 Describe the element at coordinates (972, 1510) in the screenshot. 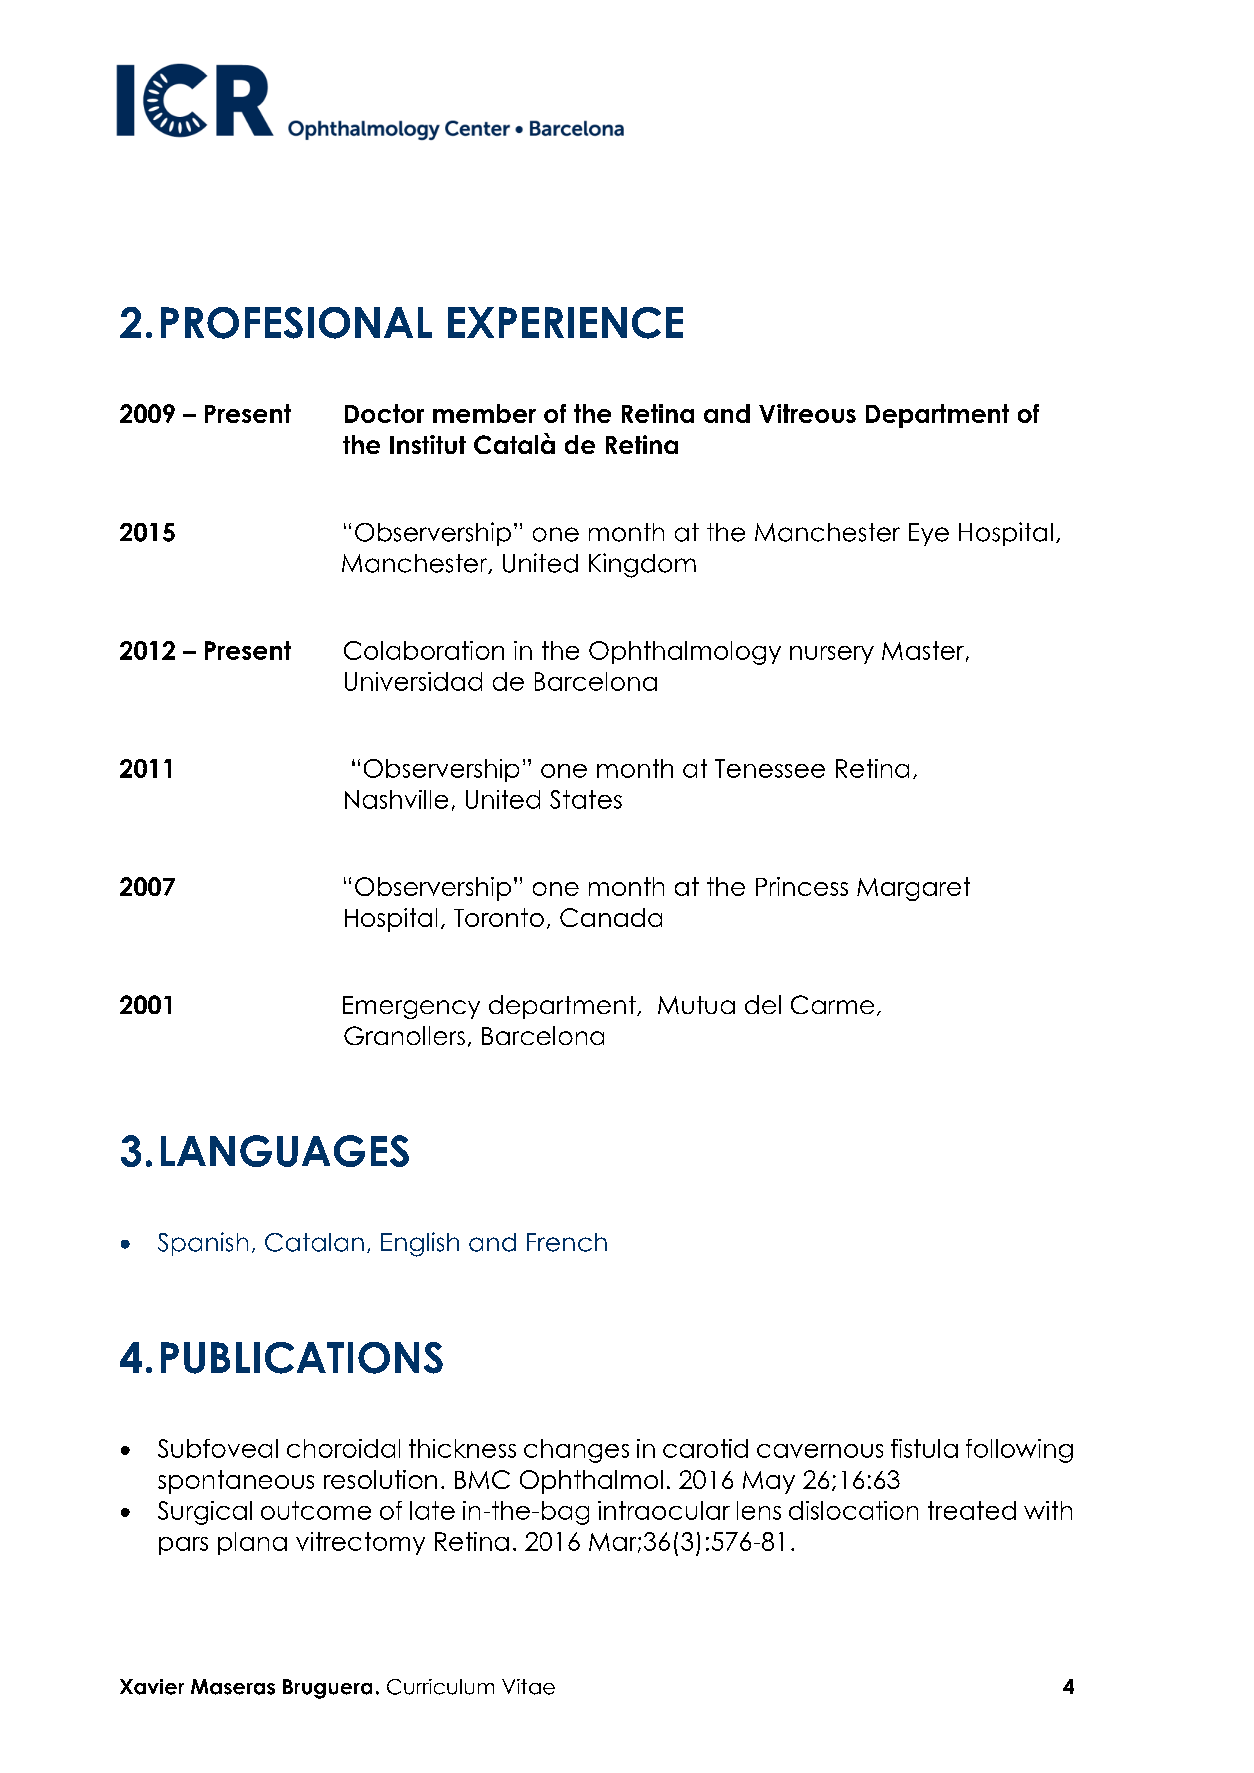

I see `treated` at that location.
